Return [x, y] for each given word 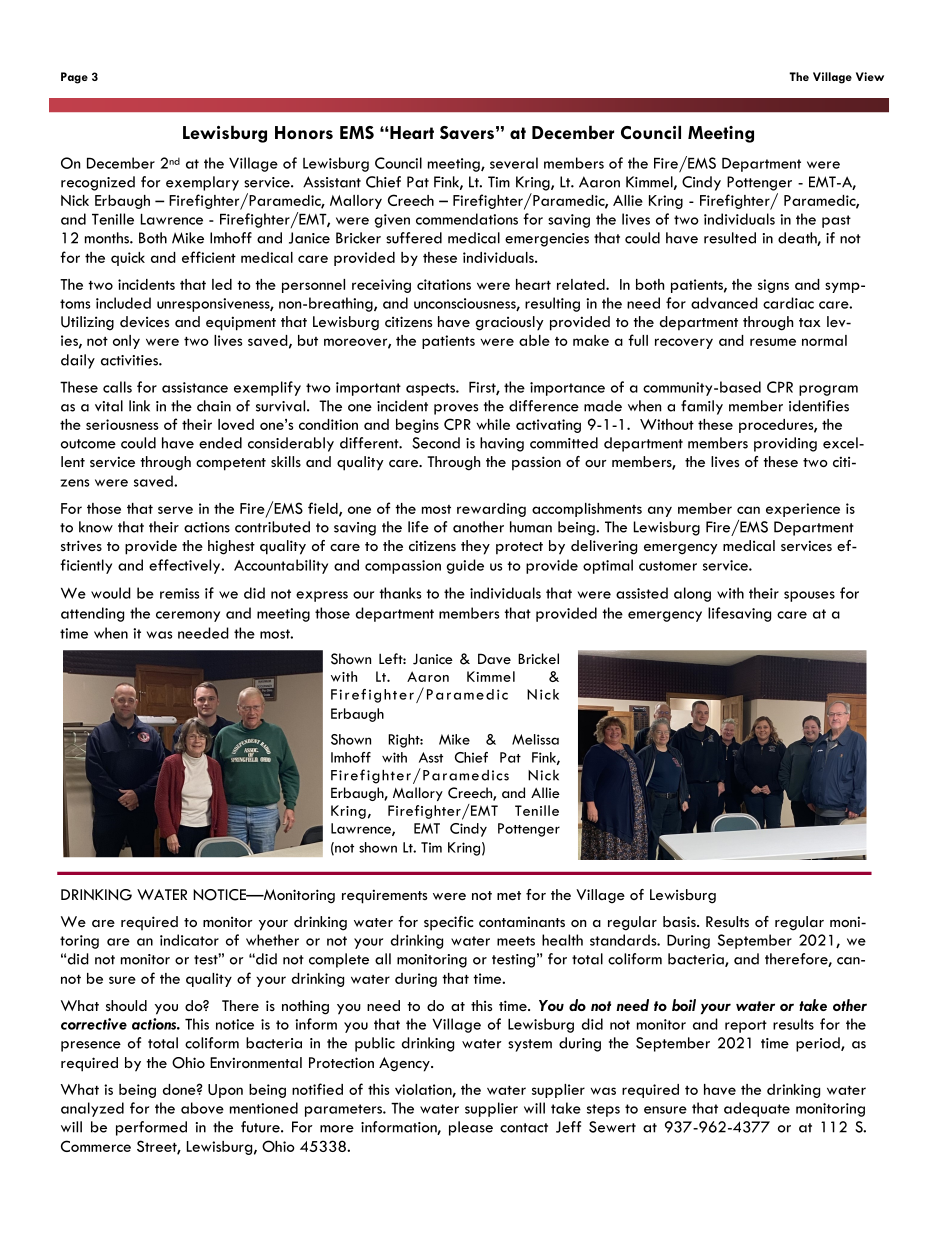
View [870, 76]
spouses [809, 596]
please [471, 1128]
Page [74, 78]
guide [465, 566]
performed [151, 1128]
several [514, 163]
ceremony [188, 616]
